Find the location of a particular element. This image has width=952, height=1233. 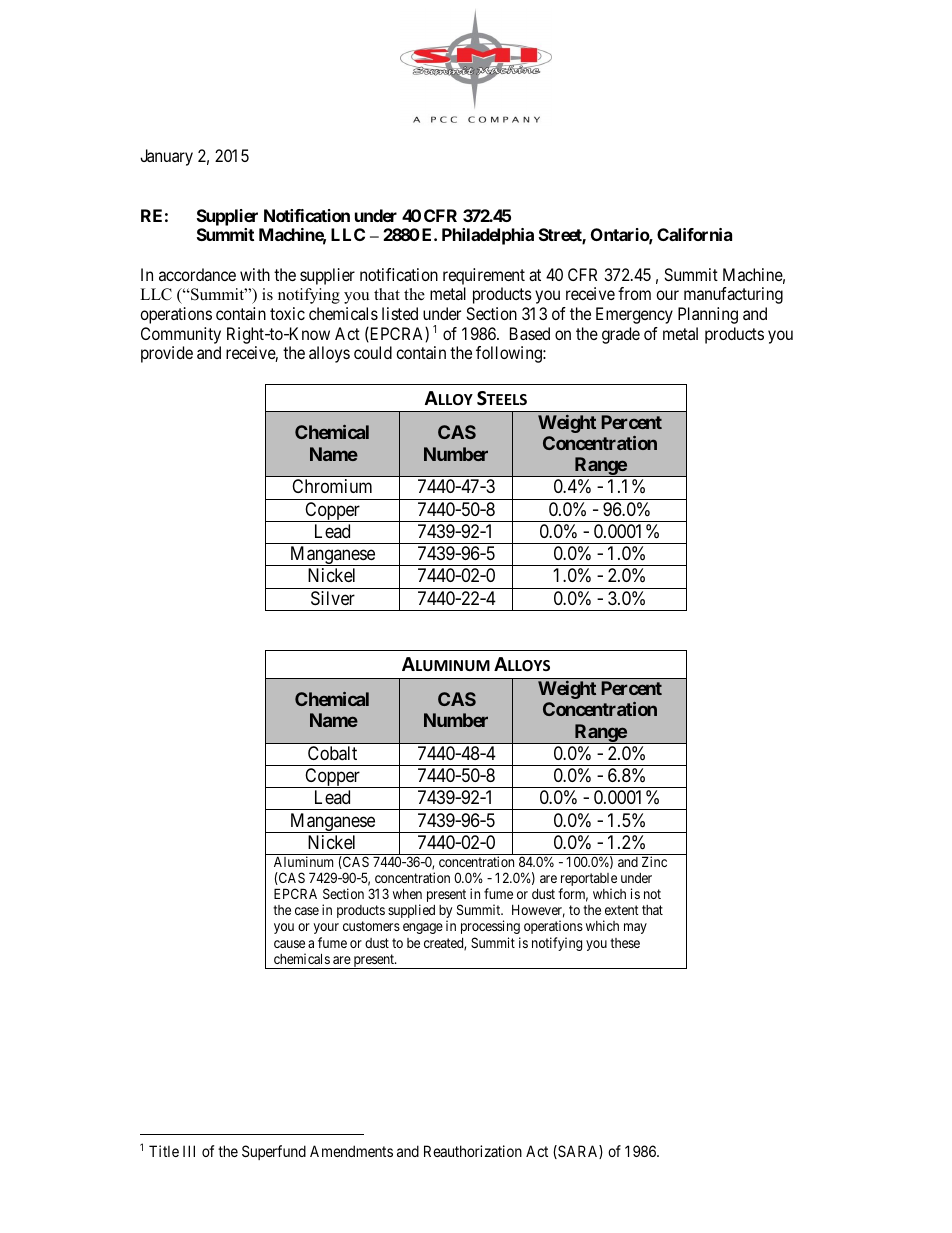

Chromium is located at coordinates (332, 486).
